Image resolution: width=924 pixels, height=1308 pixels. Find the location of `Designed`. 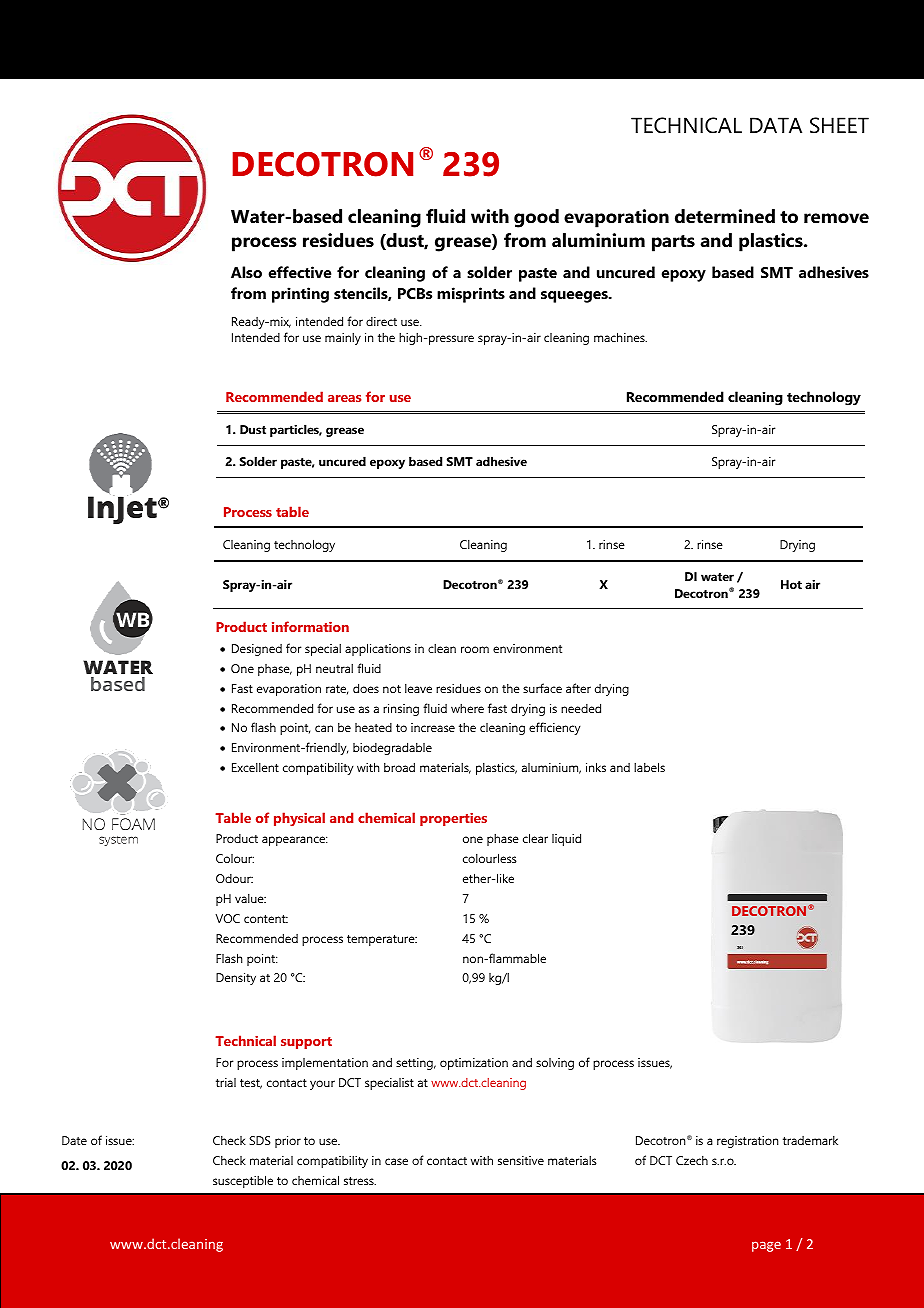

Designed is located at coordinates (257, 650).
